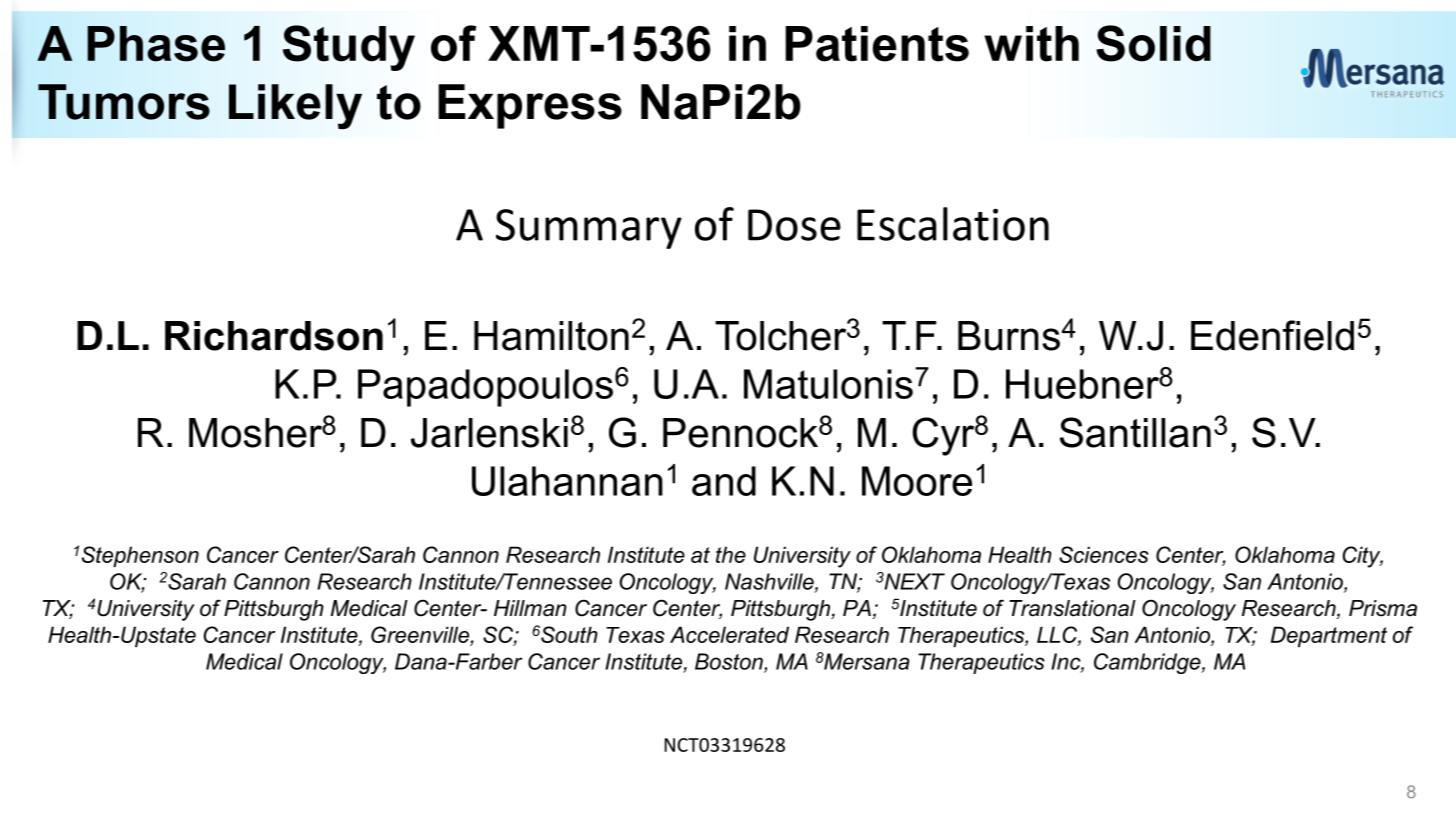 Image resolution: width=1456 pixels, height=819 pixels. I want to click on Boston, so click(730, 662).
